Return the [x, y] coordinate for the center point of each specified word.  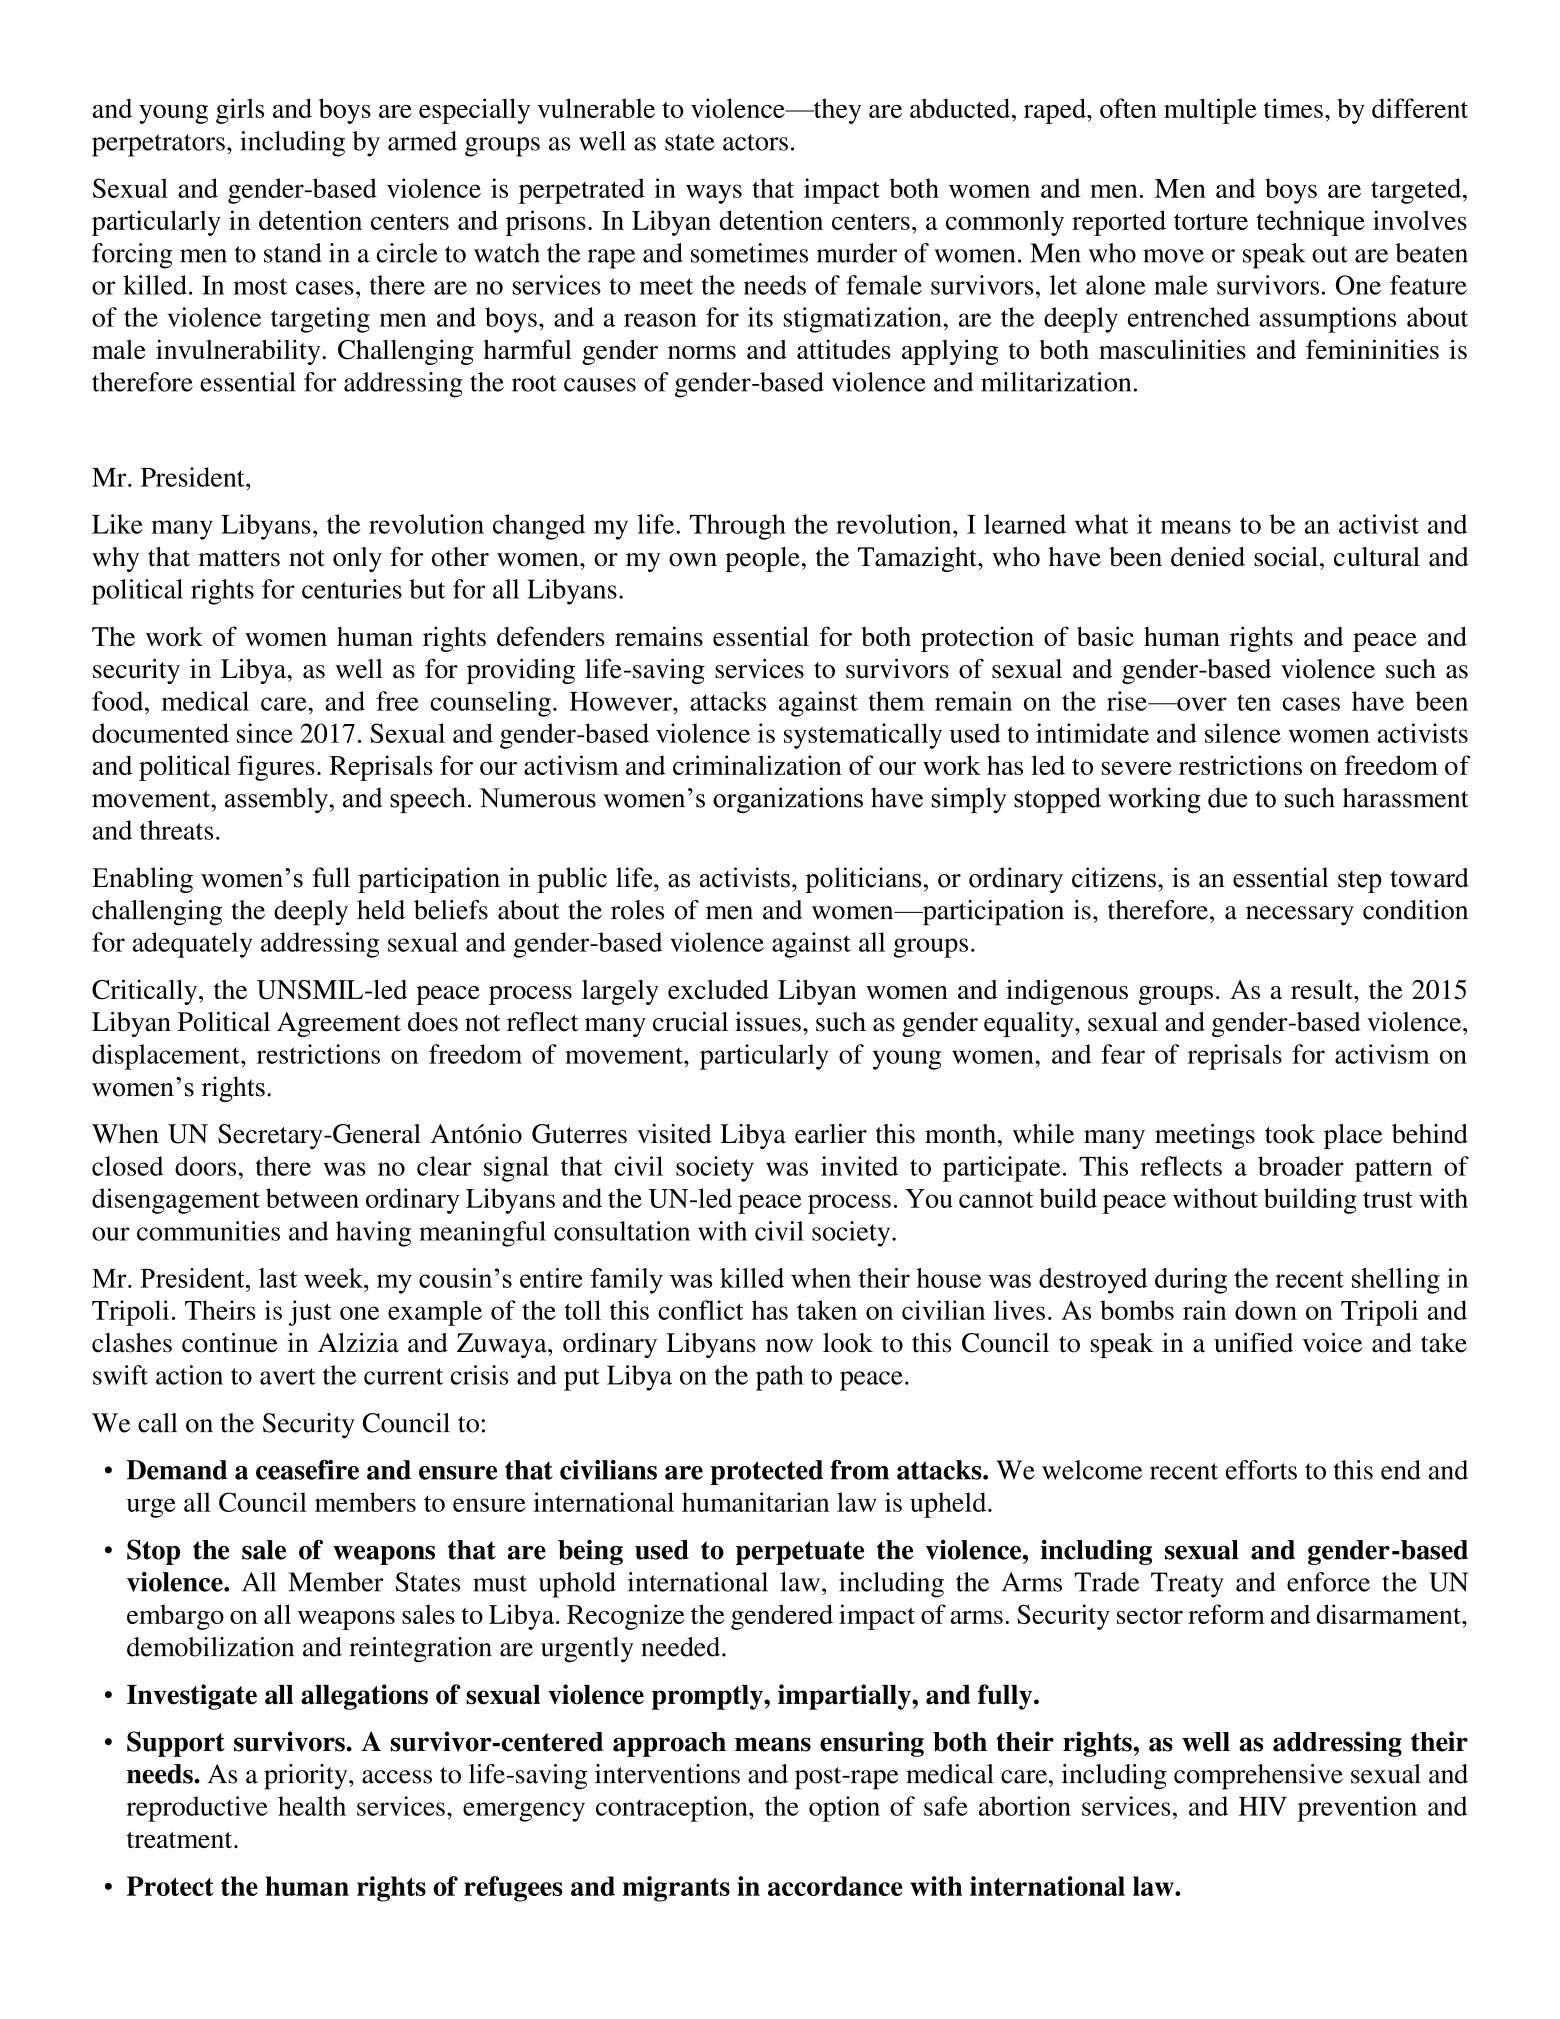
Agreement [339, 1024]
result [1323, 989]
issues [768, 1022]
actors [755, 142]
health [312, 1806]
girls [240, 111]
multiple [1210, 111]
